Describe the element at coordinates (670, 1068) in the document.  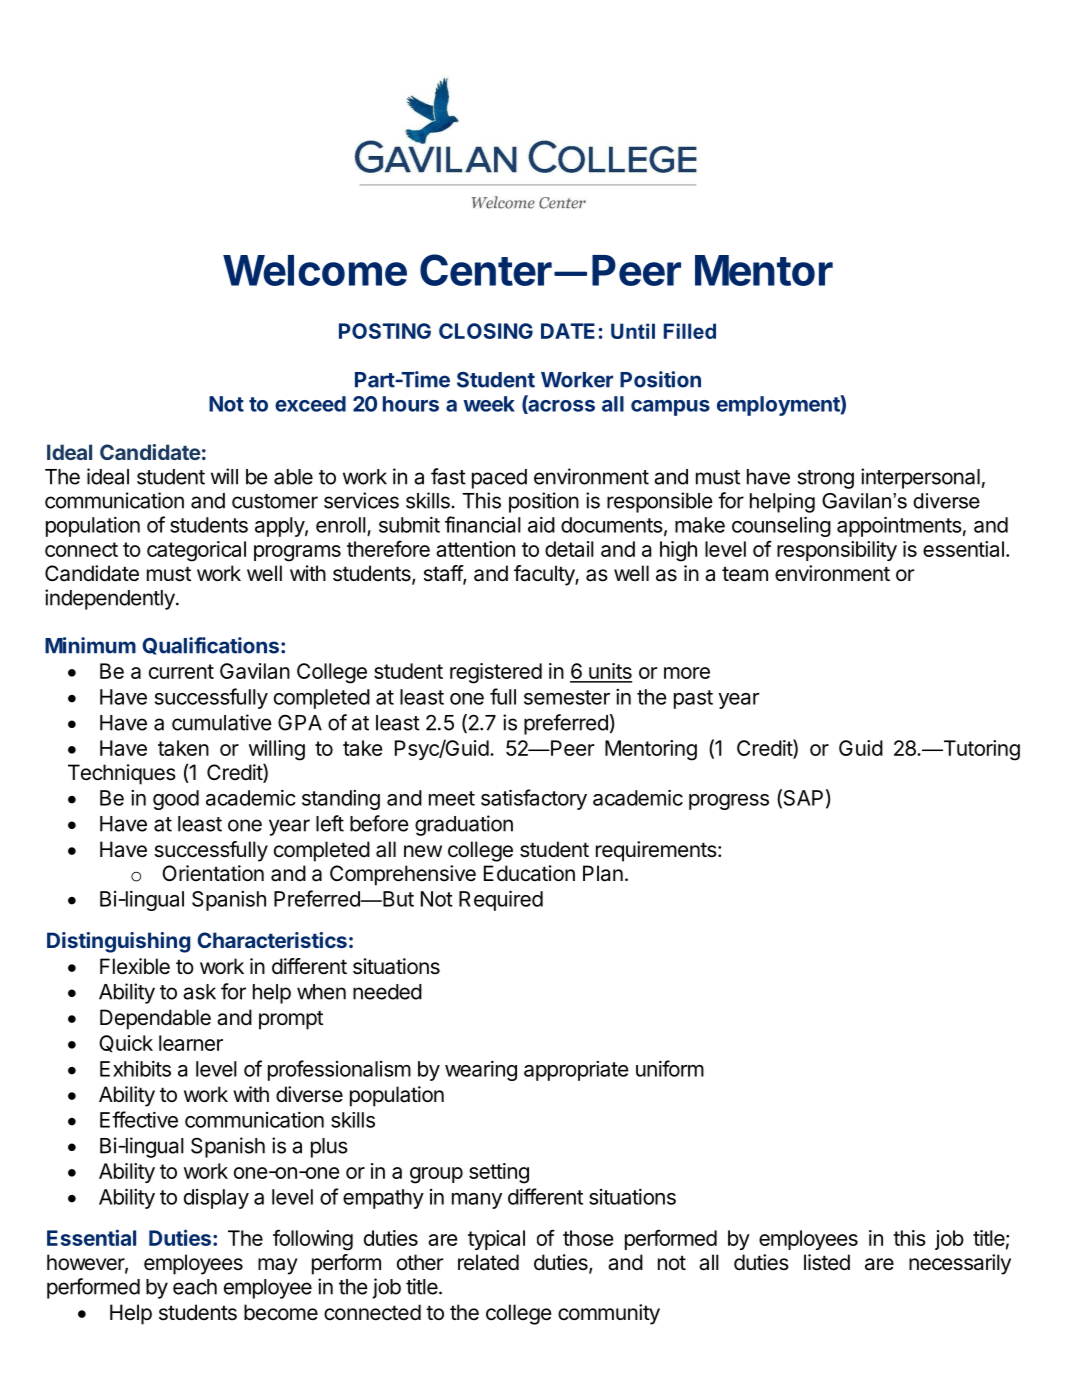
I see `uniform` at that location.
